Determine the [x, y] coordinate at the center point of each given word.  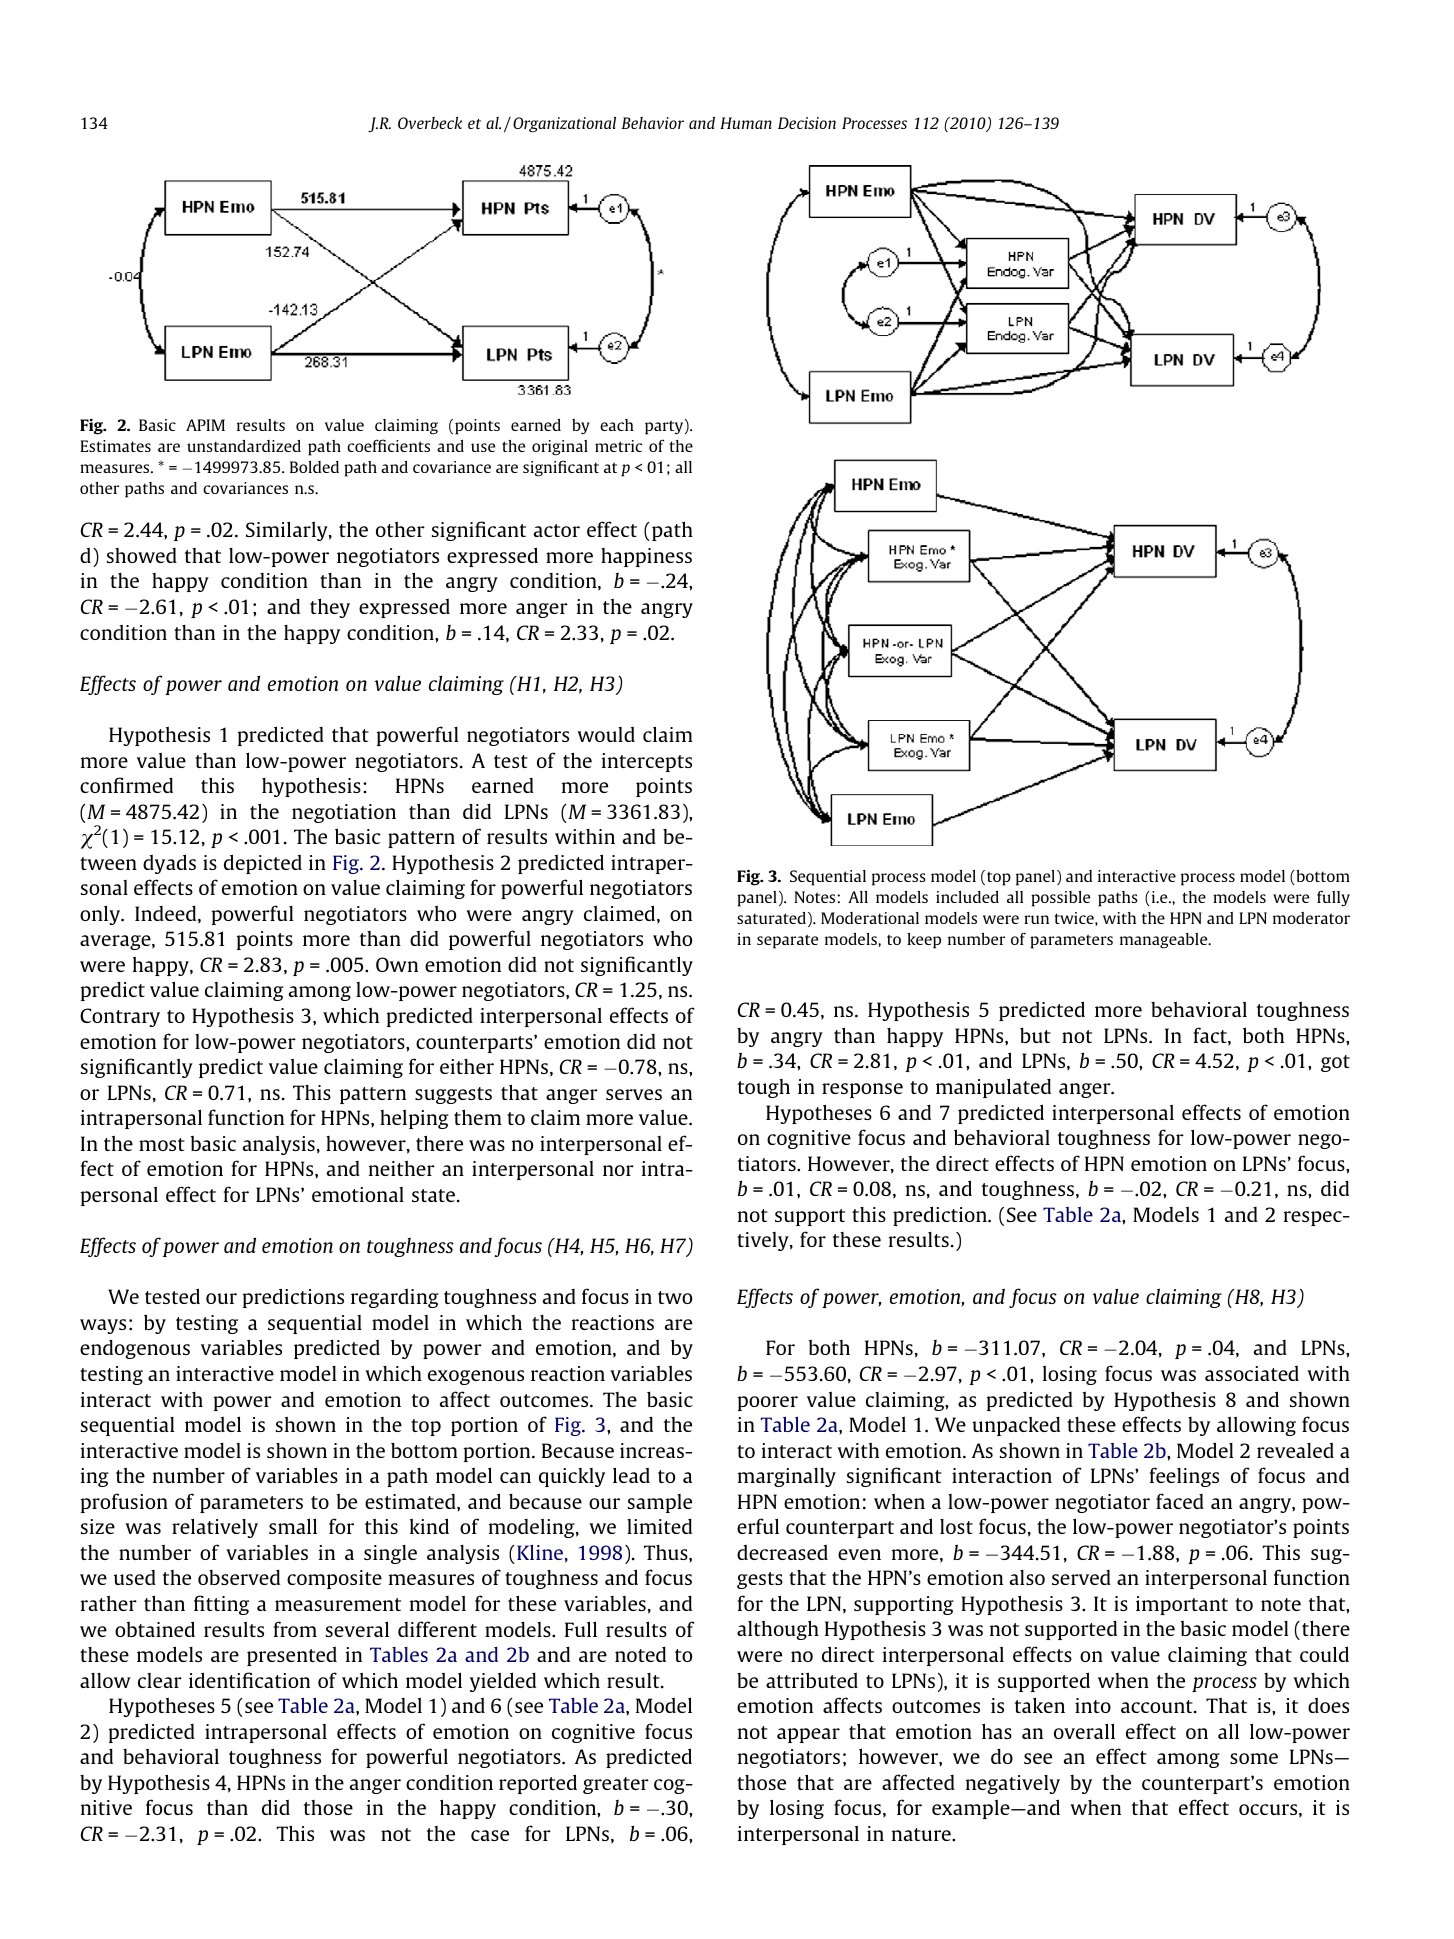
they [330, 608]
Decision [807, 123]
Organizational [564, 125]
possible [1060, 899]
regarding [395, 1298]
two [675, 1297]
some [1254, 1758]
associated [1252, 1373]
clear [160, 1680]
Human [746, 123]
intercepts [647, 762]
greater [616, 1785]
